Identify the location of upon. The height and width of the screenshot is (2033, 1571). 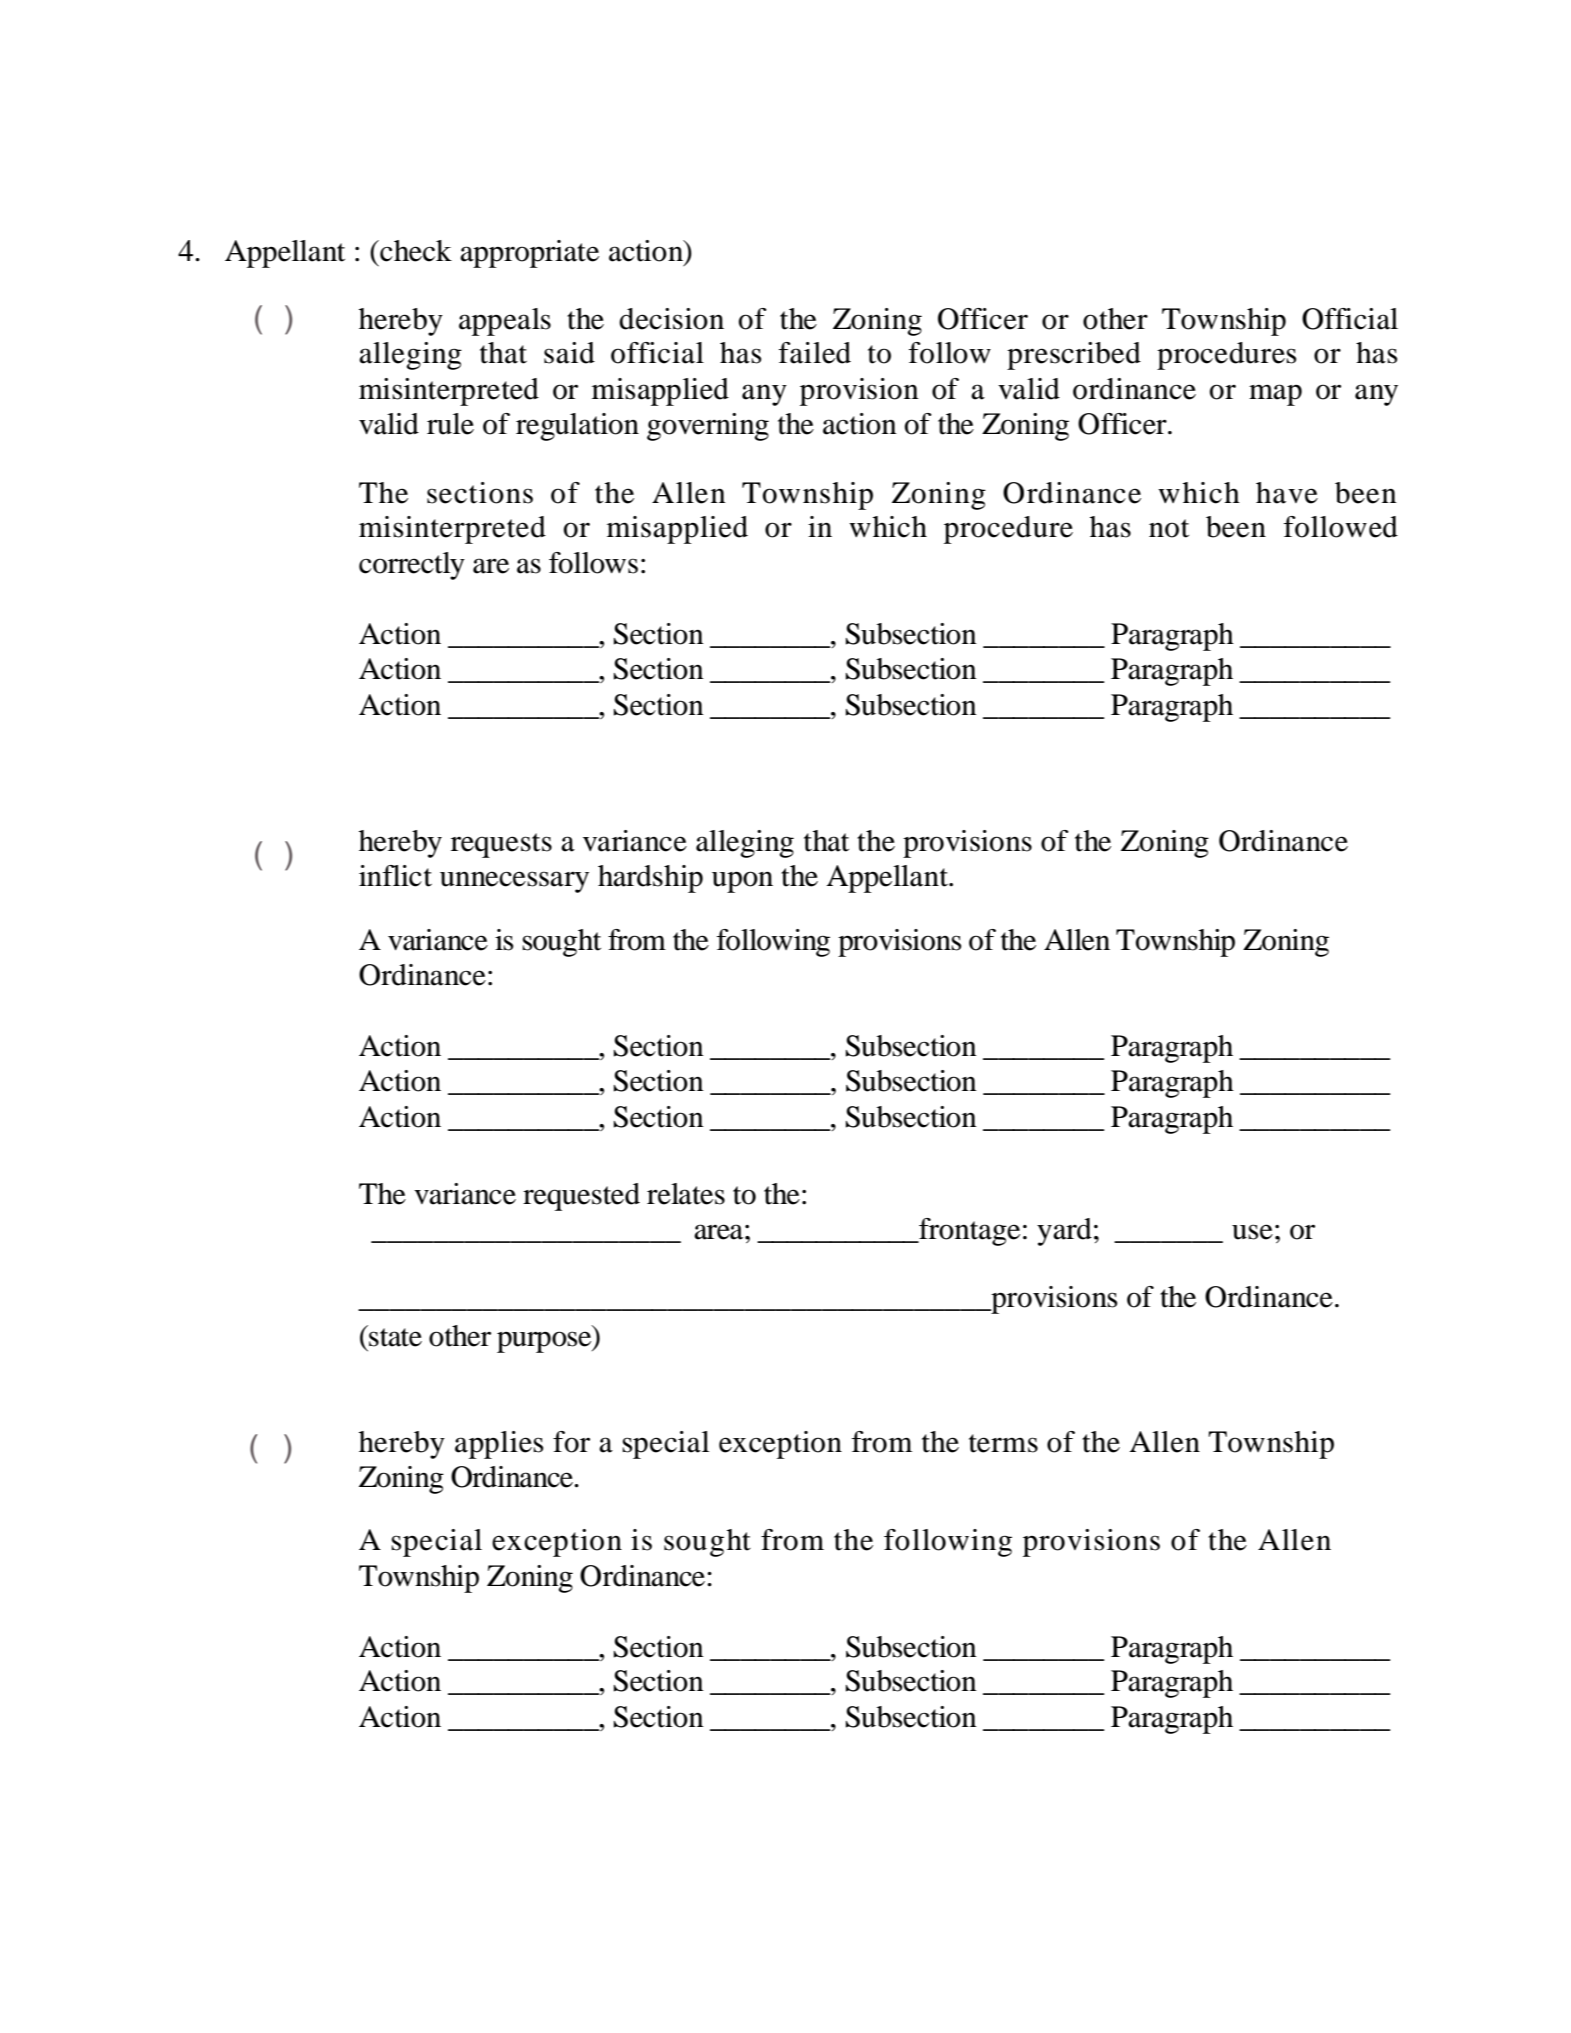
(742, 882).
